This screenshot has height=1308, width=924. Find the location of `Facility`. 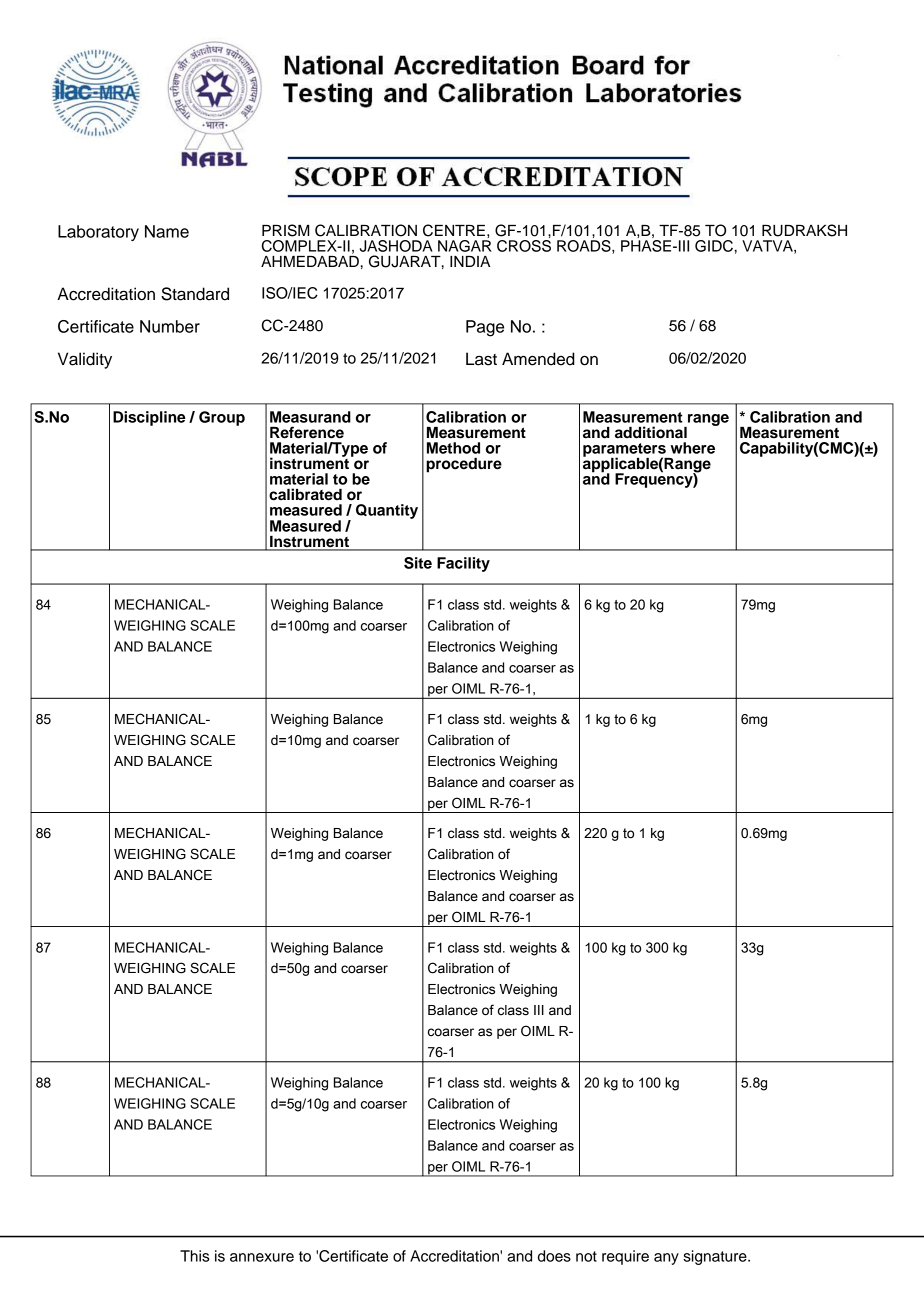

Facility is located at coordinates (463, 564).
